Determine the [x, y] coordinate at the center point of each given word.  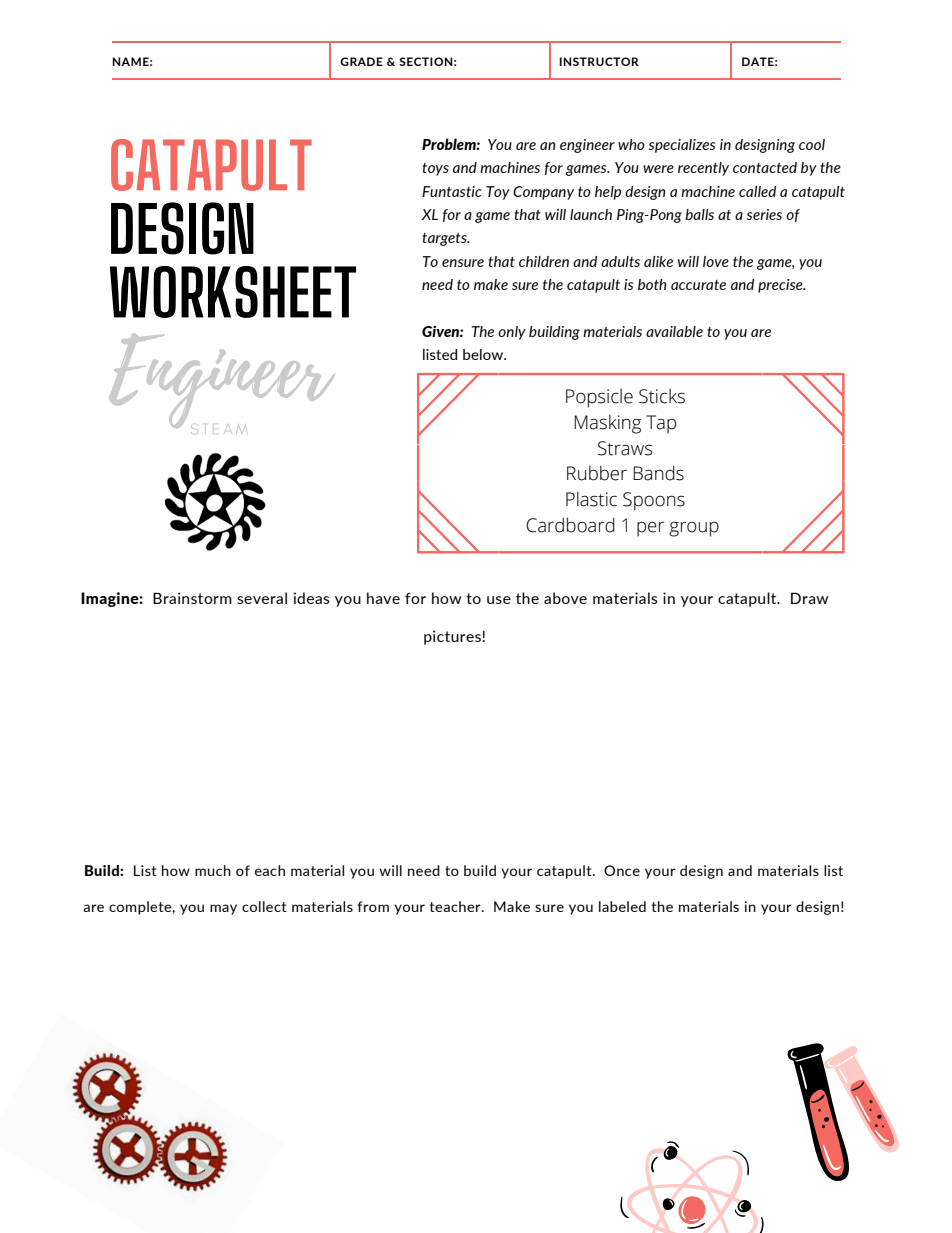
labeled [622, 906]
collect [264, 906]
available [674, 331]
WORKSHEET [233, 292]
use [499, 600]
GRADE [361, 61]
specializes [682, 146]
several [262, 598]
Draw [810, 598]
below [484, 354]
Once [622, 870]
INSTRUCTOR [599, 61]
